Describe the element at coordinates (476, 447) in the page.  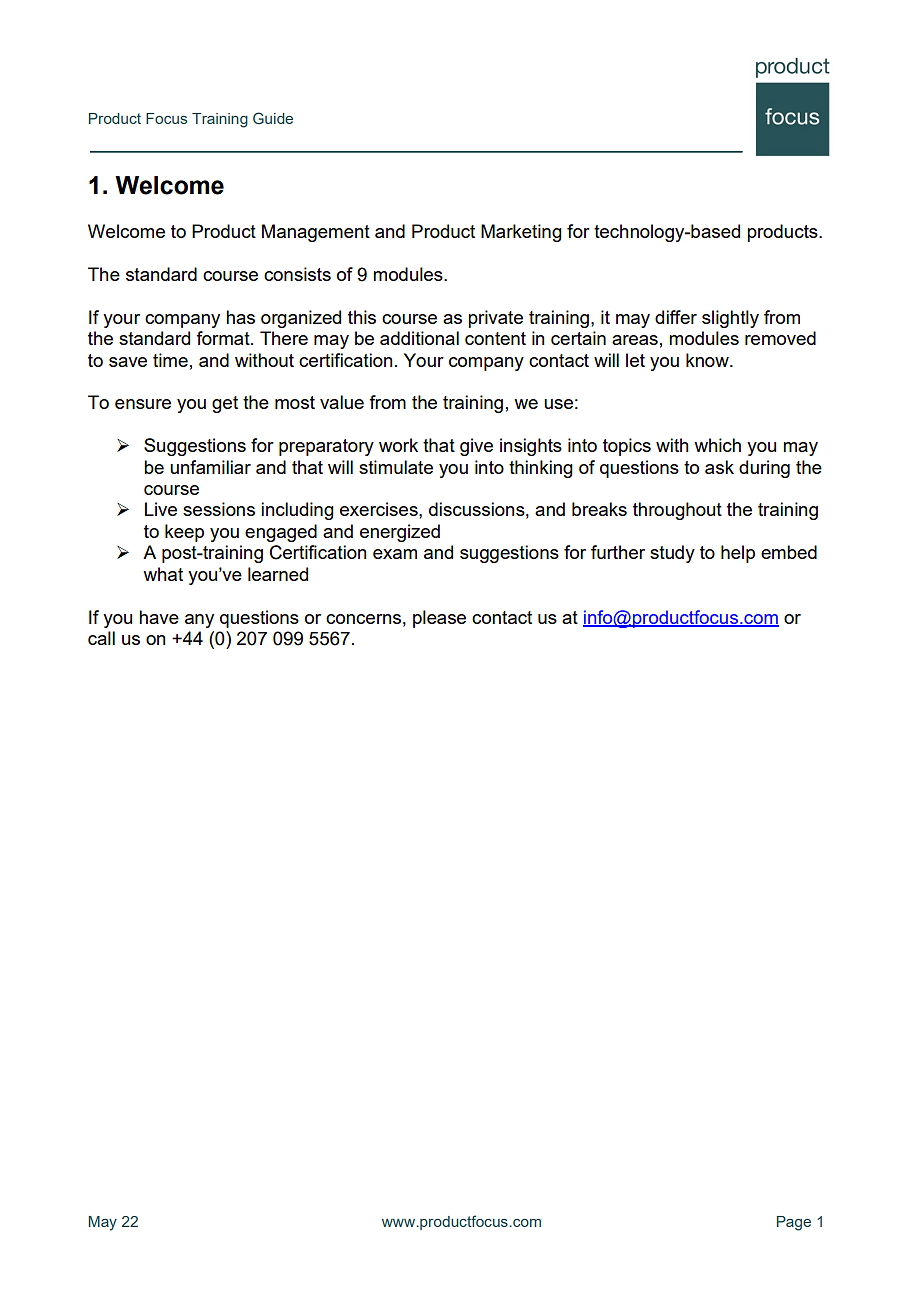
I see `give` at that location.
